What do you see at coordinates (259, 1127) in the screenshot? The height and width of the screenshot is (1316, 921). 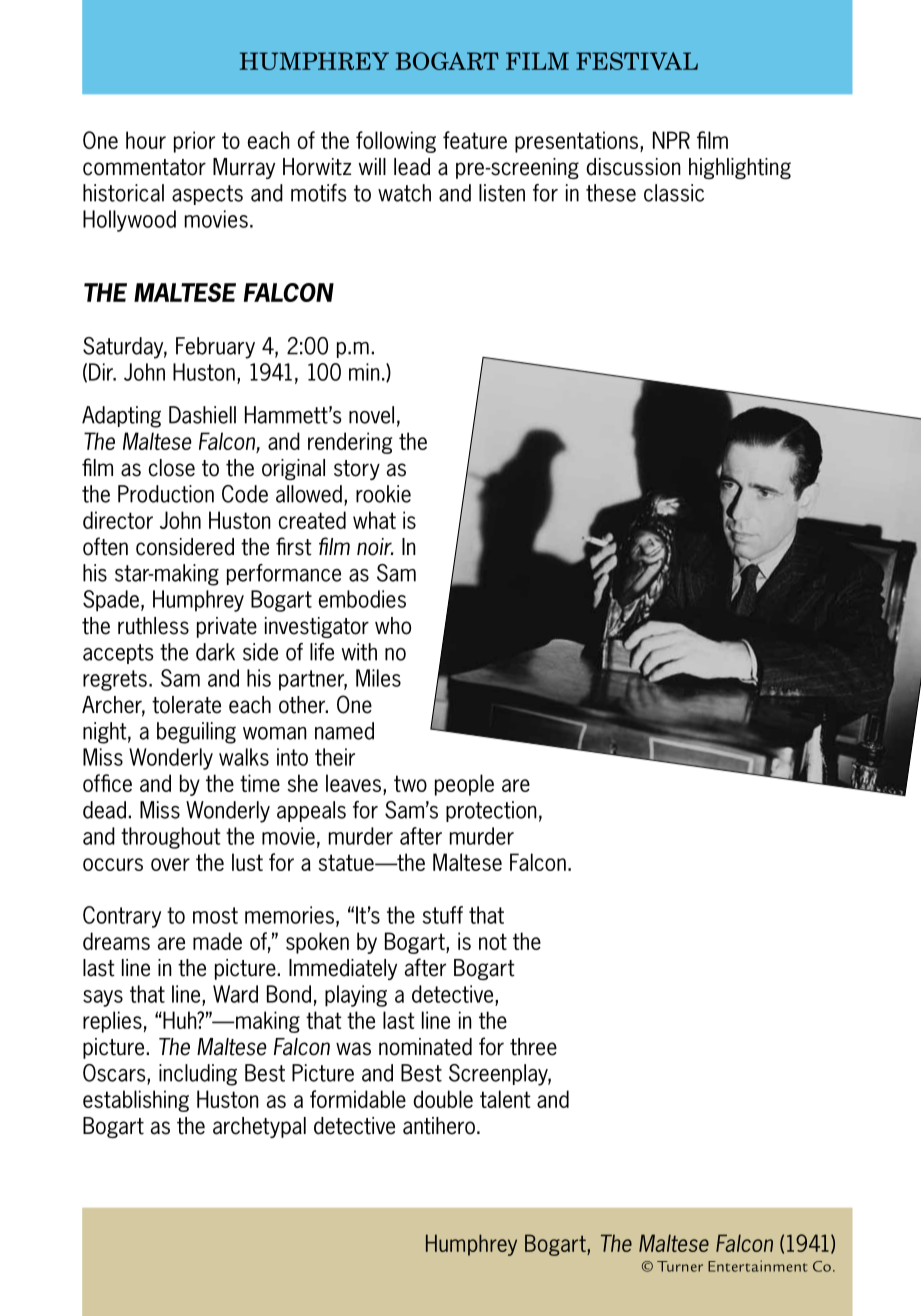 I see `archetypal` at bounding box center [259, 1127].
